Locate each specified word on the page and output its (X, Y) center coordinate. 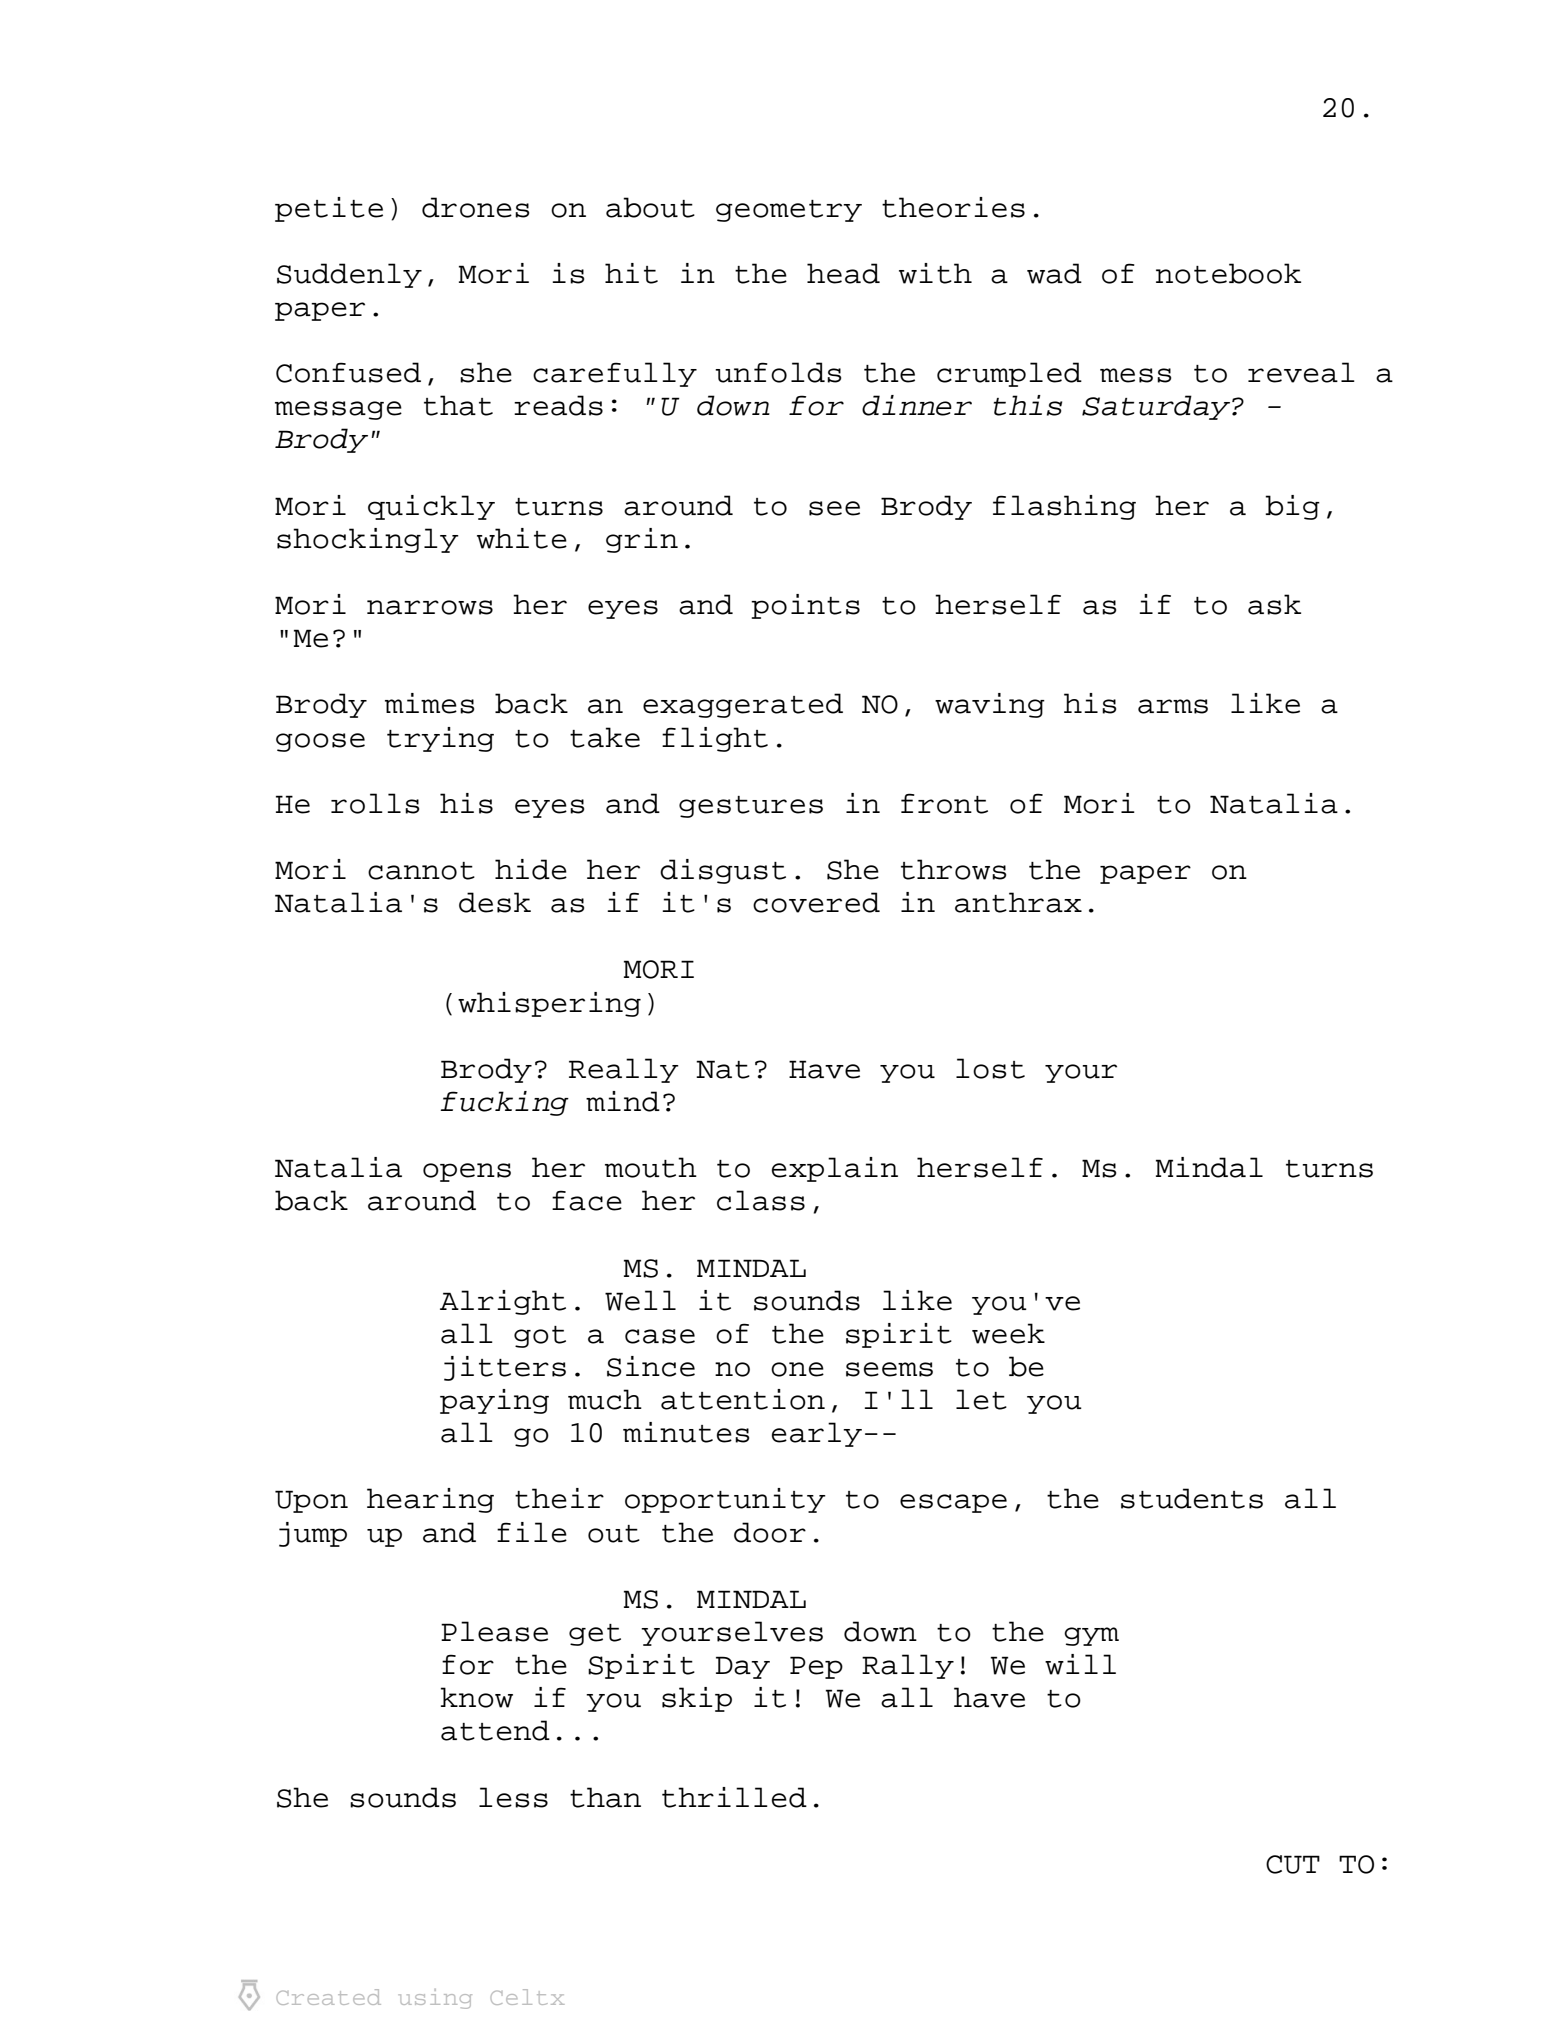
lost (990, 1068)
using (435, 1999)
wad (1054, 273)
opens (467, 1172)
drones (475, 207)
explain (835, 1169)
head (843, 273)
